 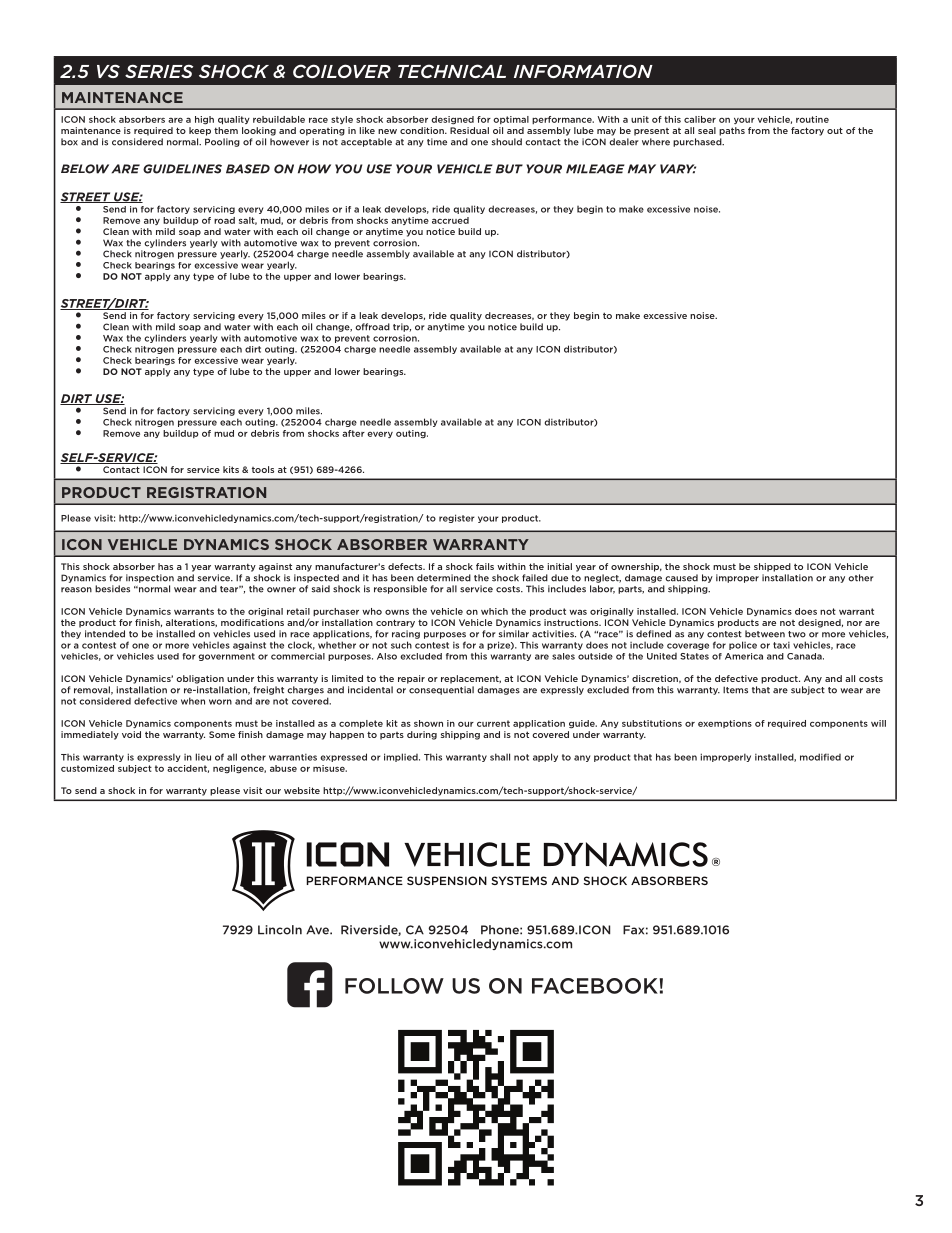 I want to click on Lincoln, so click(x=280, y=930).
